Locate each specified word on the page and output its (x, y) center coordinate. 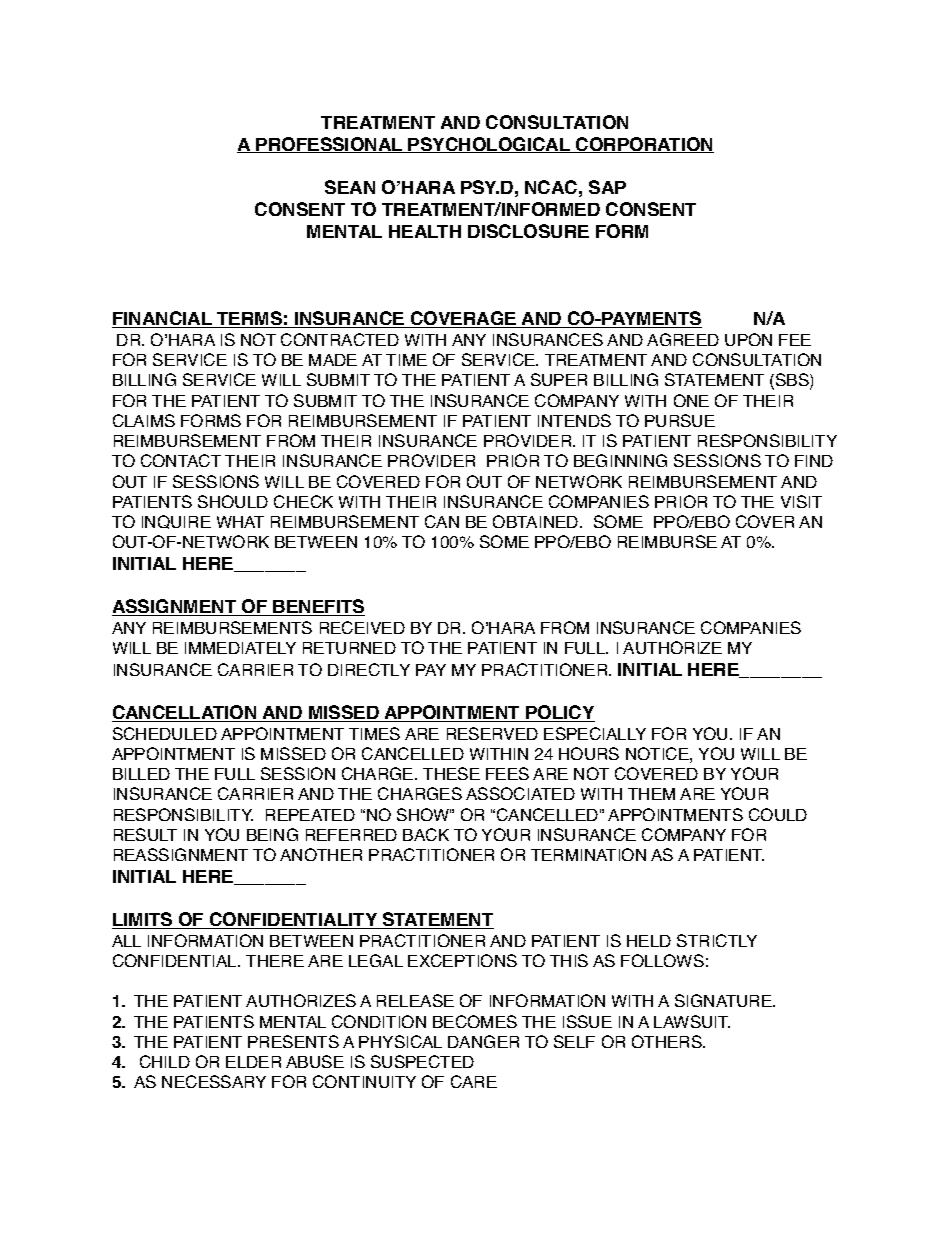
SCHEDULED (165, 733)
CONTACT (181, 460)
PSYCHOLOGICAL (490, 145)
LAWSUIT (692, 1021)
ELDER (253, 1062)
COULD (778, 814)
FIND (814, 461)
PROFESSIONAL (330, 145)
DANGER (483, 1041)
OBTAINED (537, 521)
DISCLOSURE (528, 231)
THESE (451, 773)
